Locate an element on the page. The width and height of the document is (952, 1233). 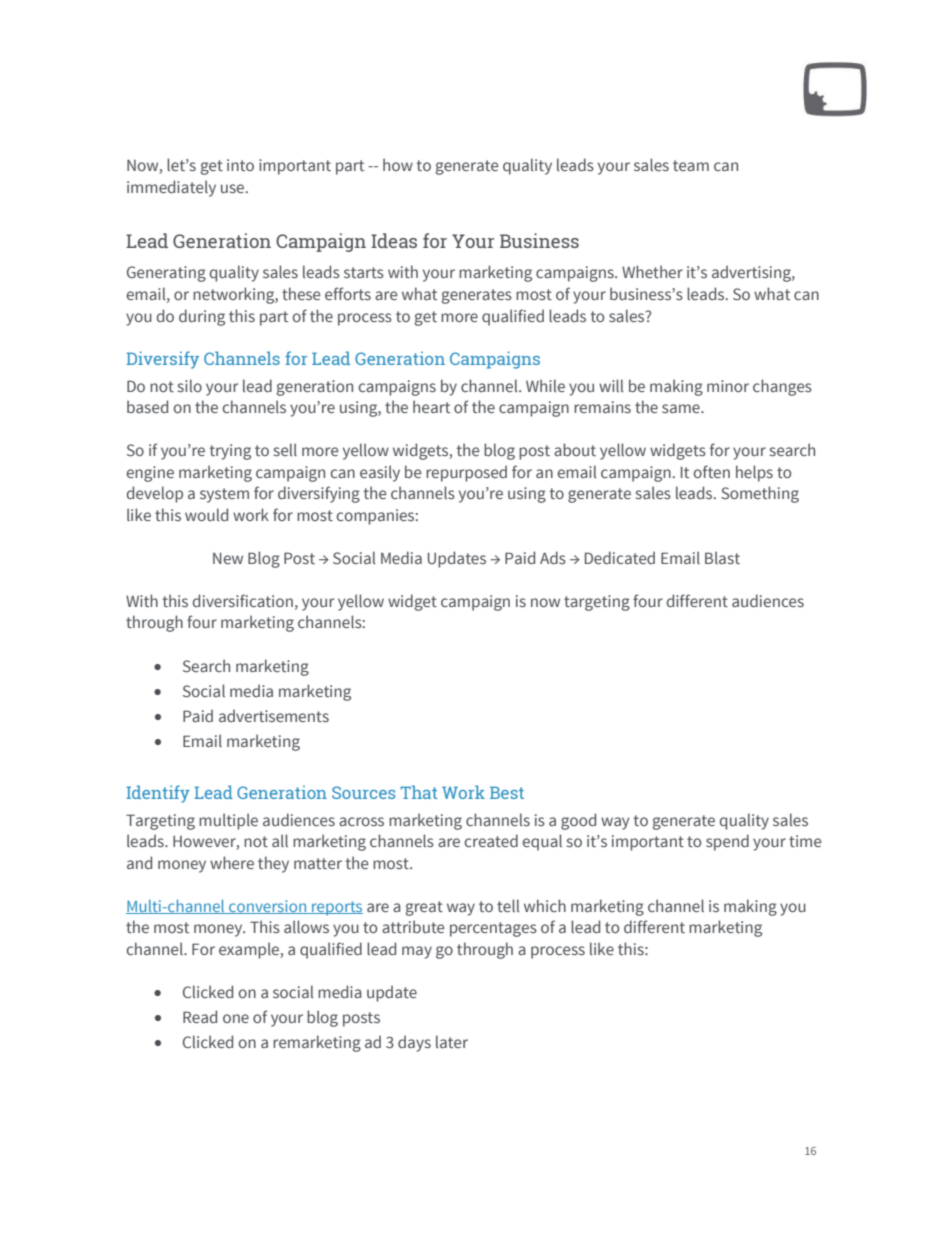
Identify is located at coordinates (158, 794).
